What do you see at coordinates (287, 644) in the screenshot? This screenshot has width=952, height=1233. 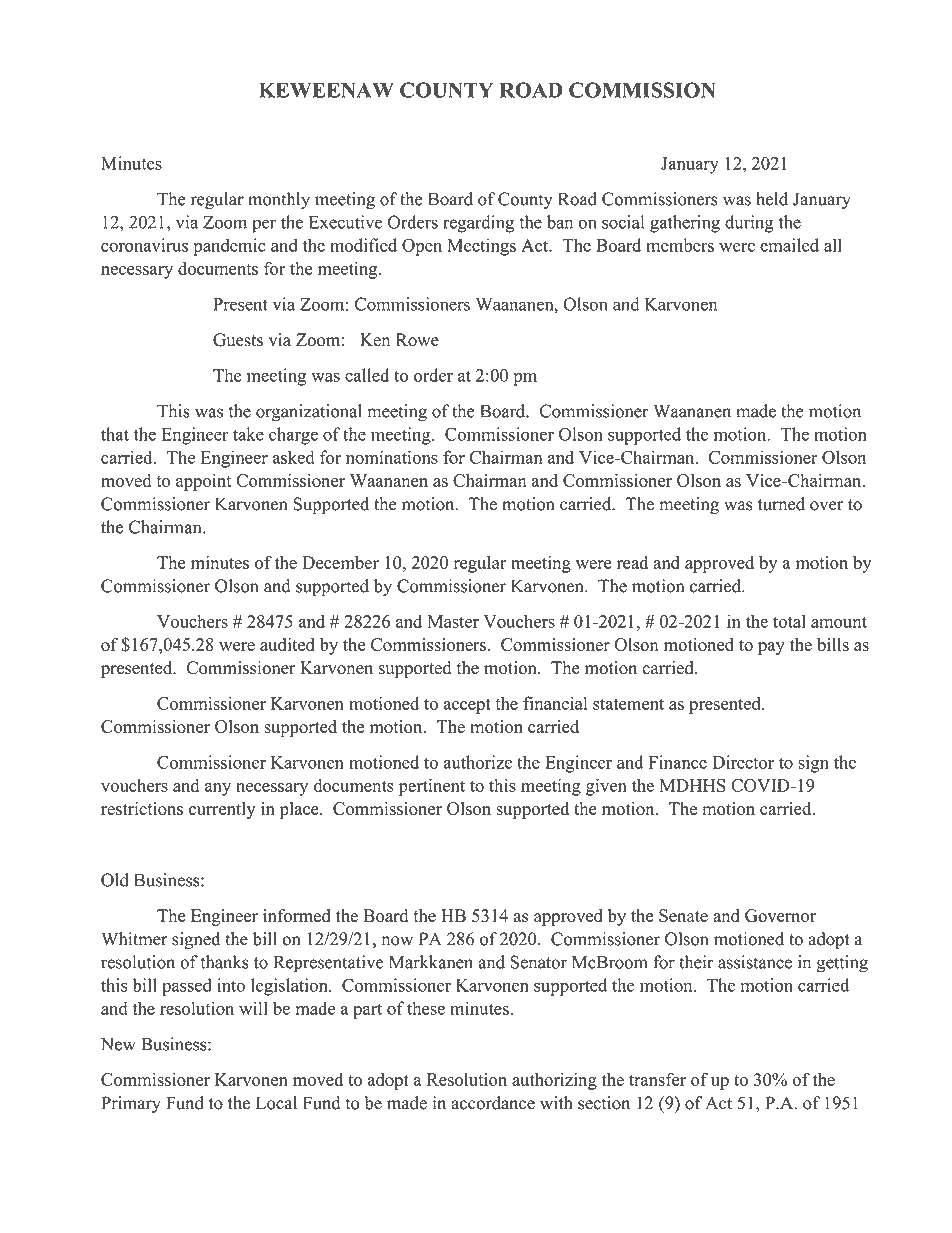 I see `audited` at bounding box center [287, 644].
